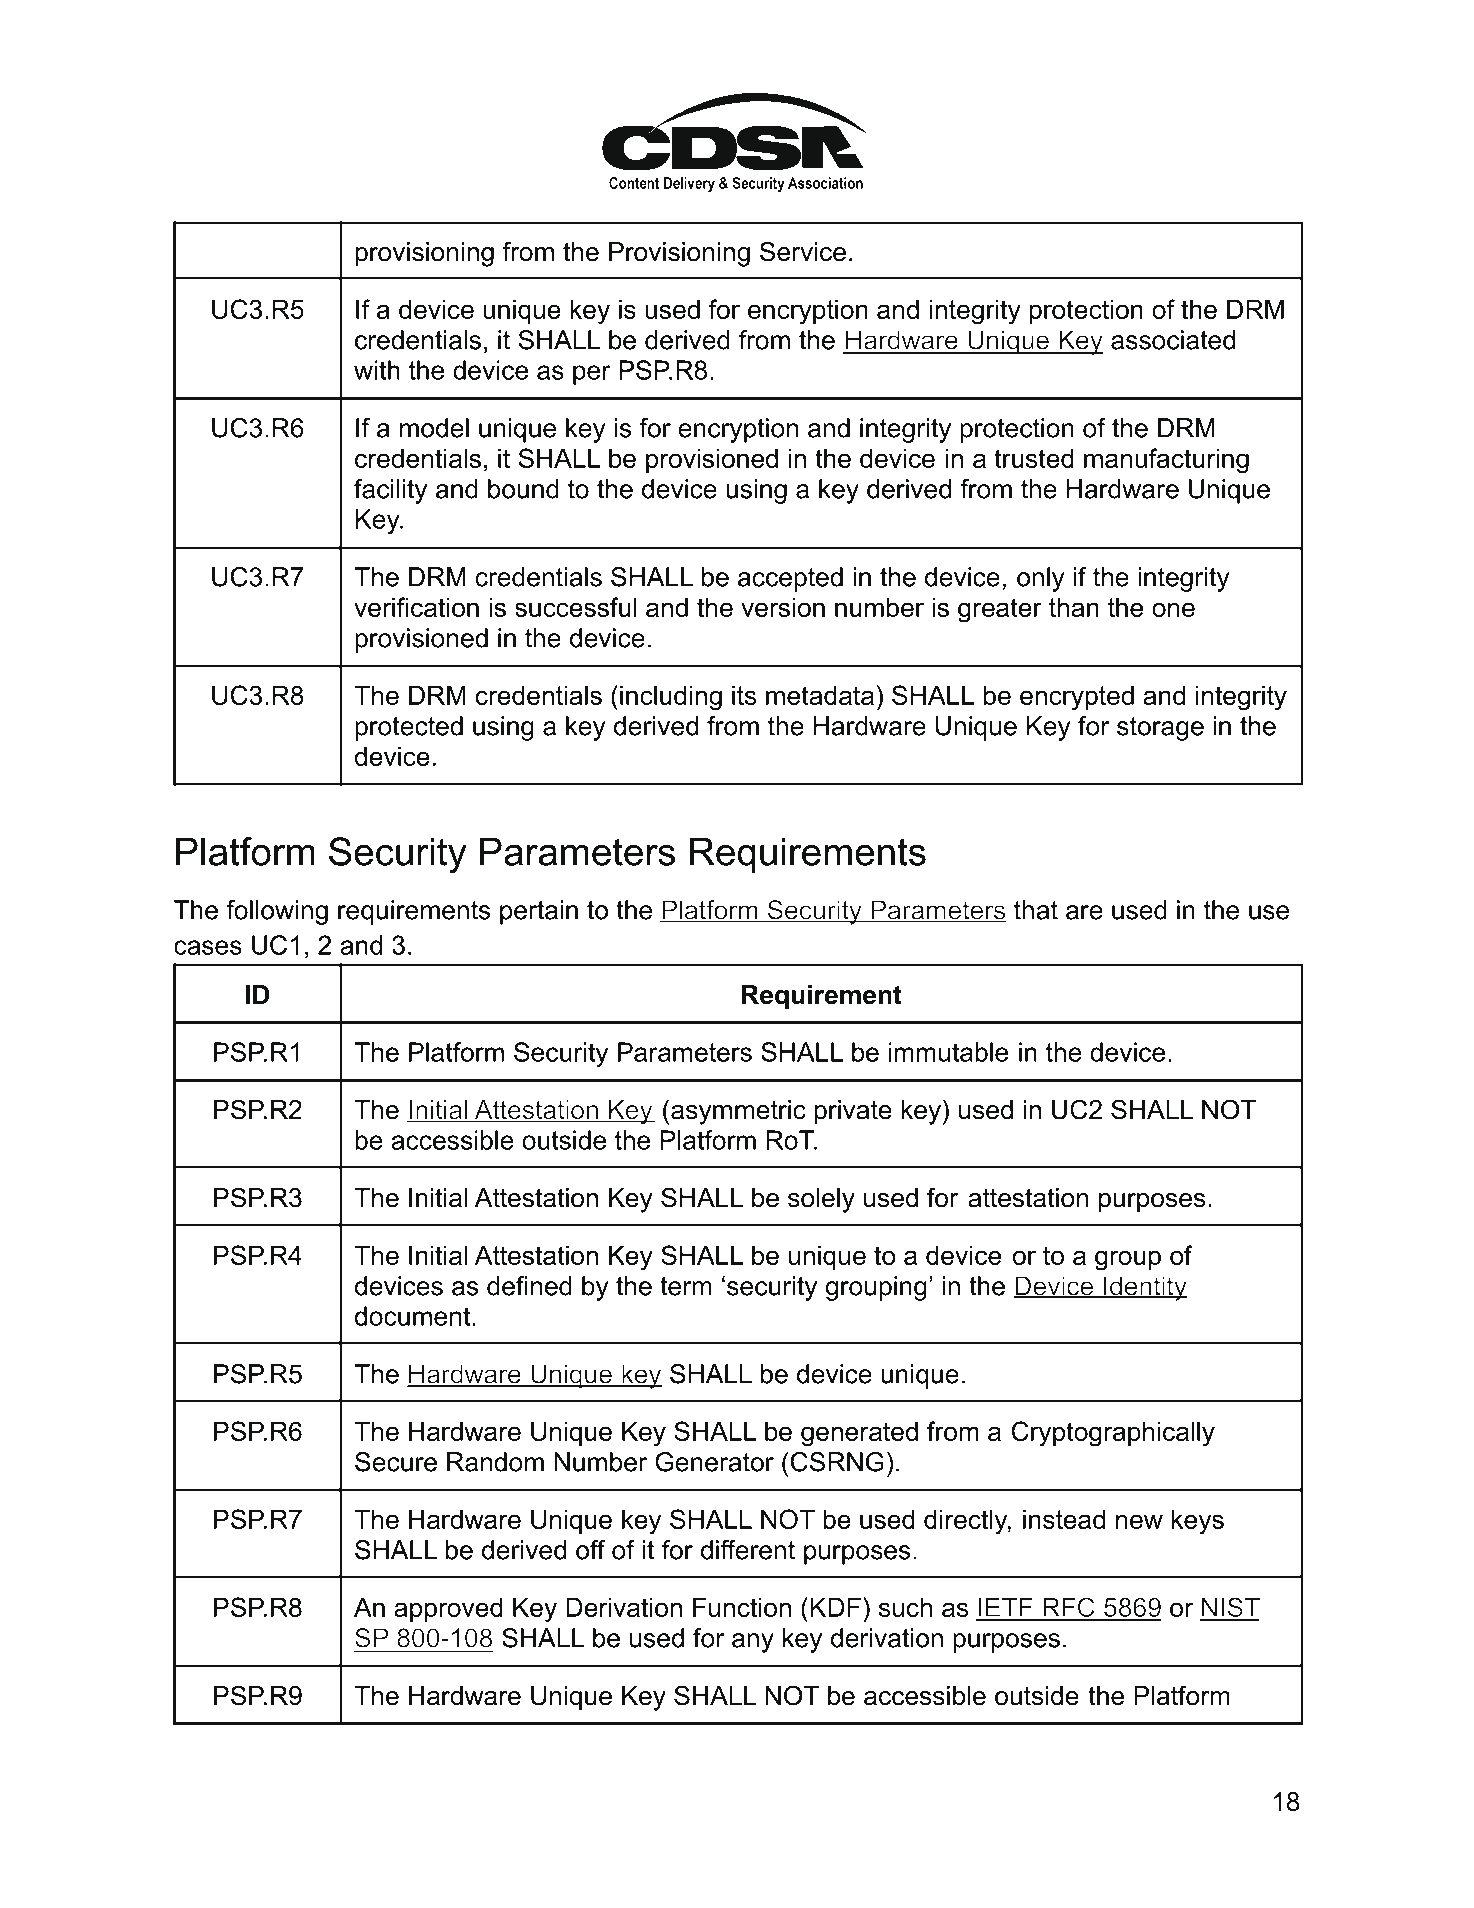 The width and height of the image is (1474, 1908). I want to click on document, so click(414, 1316).
